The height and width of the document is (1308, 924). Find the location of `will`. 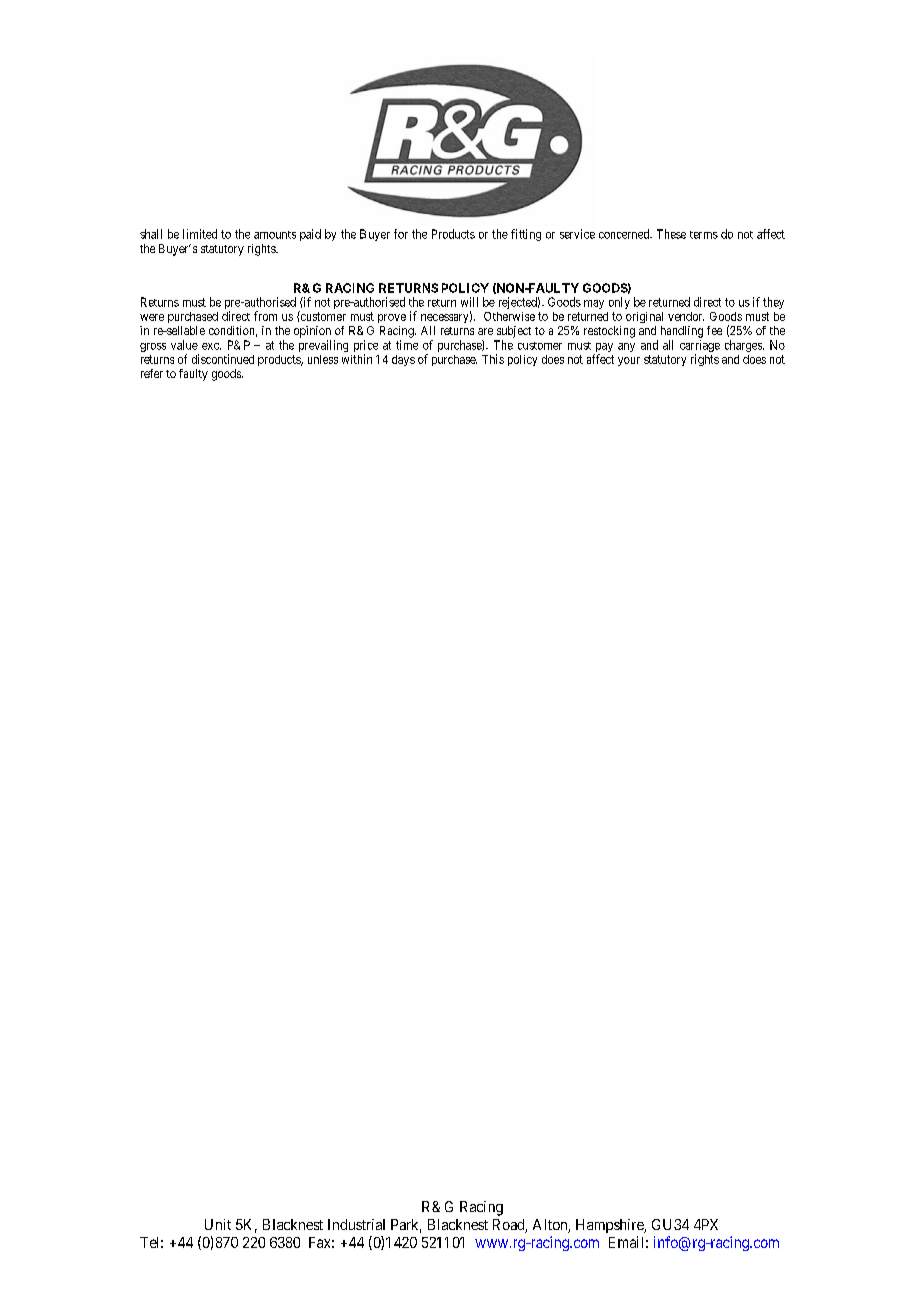

will is located at coordinates (469, 302).
